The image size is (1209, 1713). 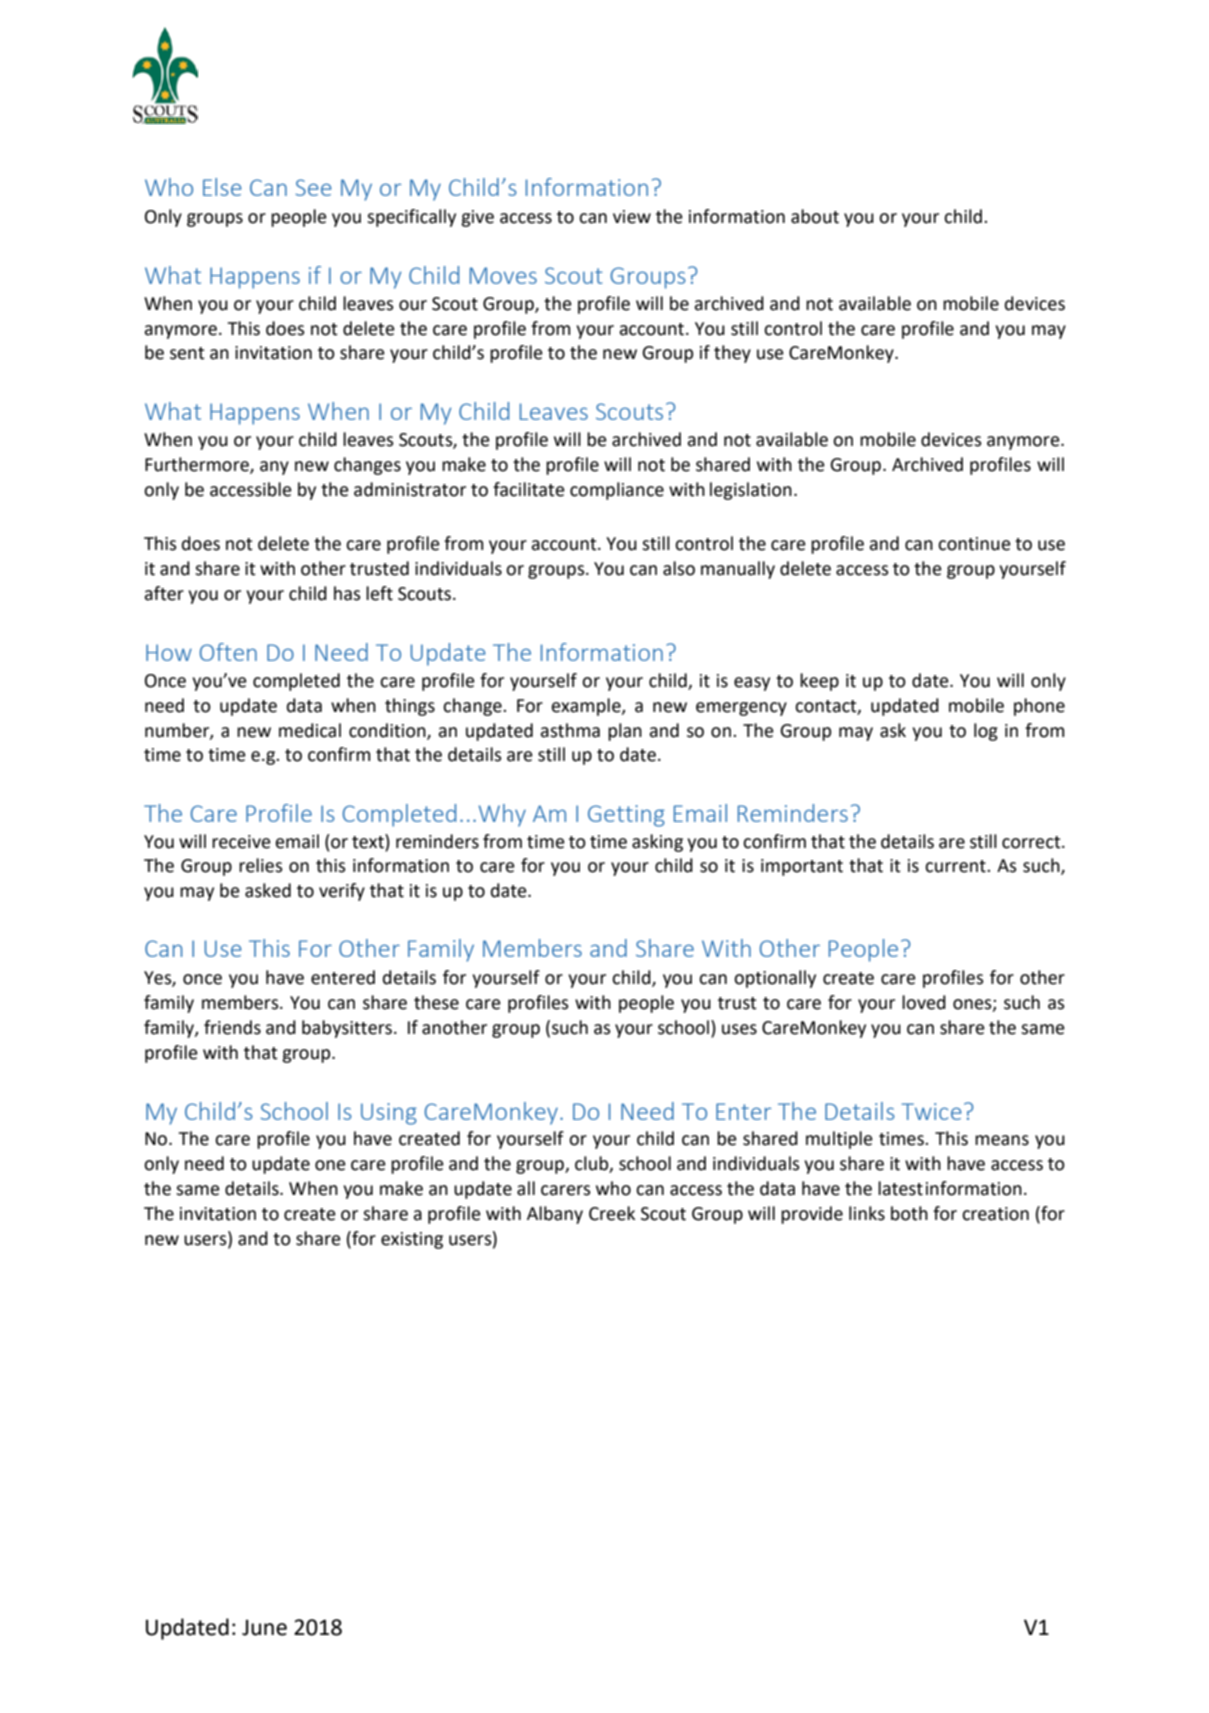 What do you see at coordinates (264, 1627) in the screenshot?
I see `June` at bounding box center [264, 1627].
